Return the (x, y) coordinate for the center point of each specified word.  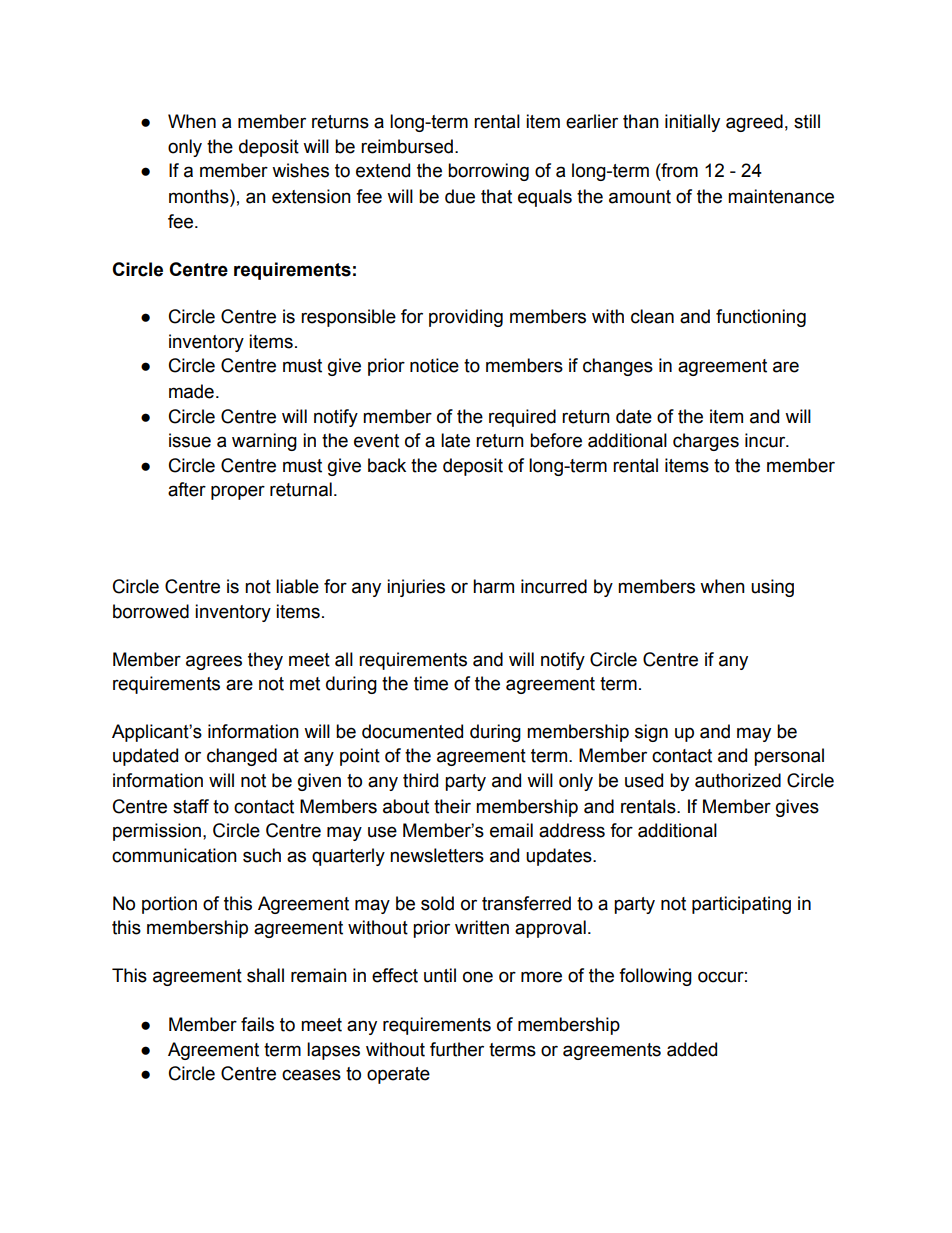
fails (257, 1024)
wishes (300, 170)
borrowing (488, 172)
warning (264, 442)
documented (412, 731)
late (455, 440)
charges (706, 442)
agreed (754, 123)
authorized (738, 780)
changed (242, 757)
